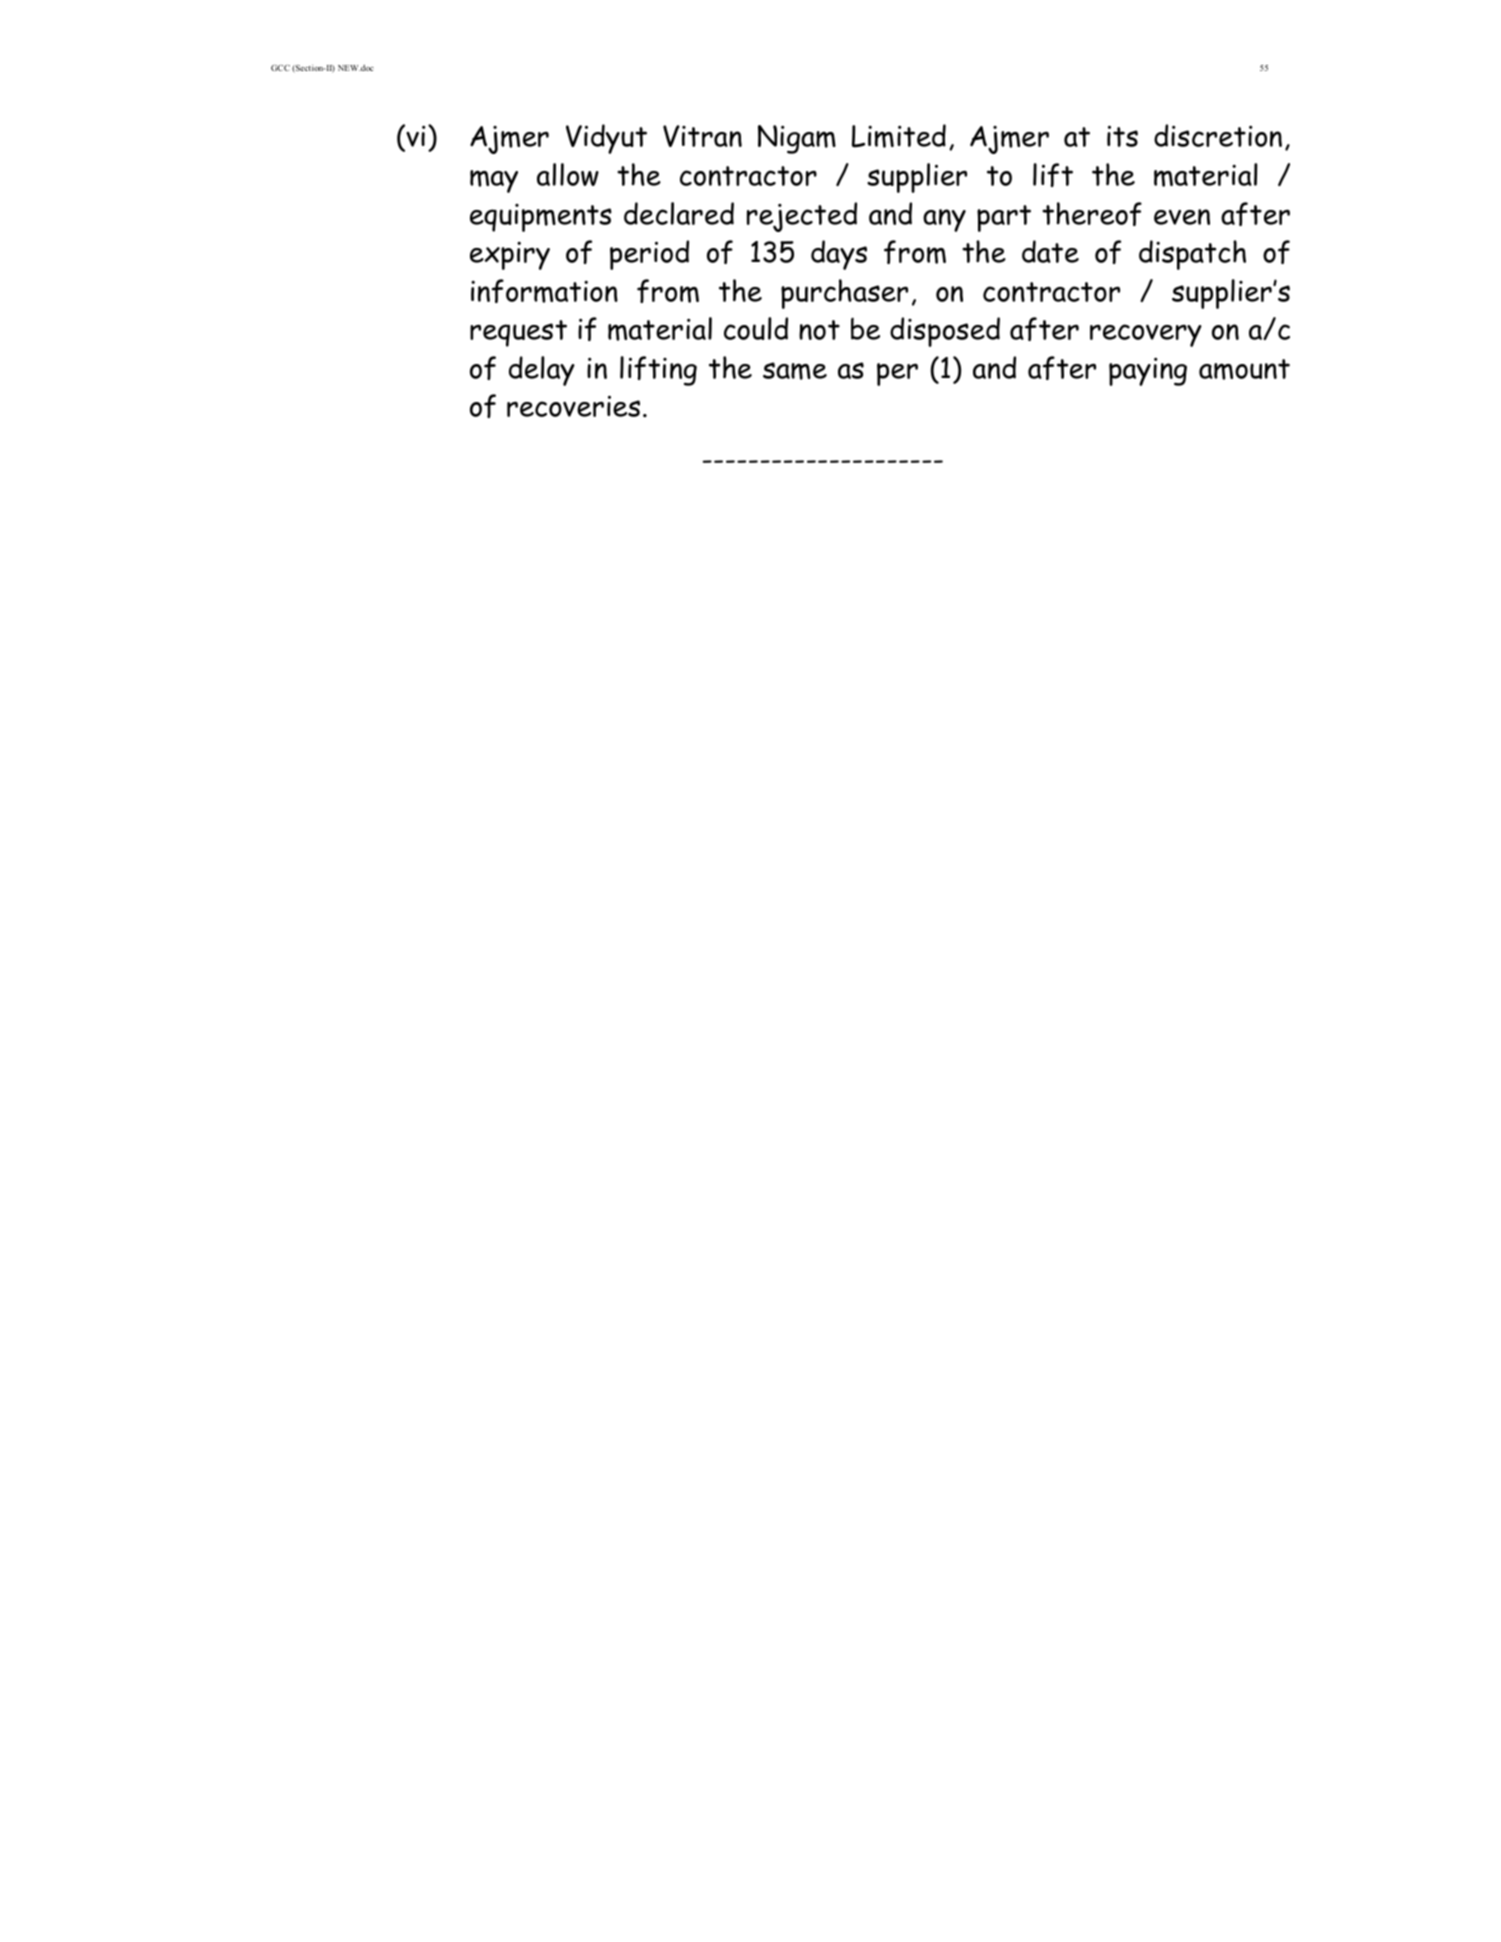 The image size is (1501, 1942). Describe the element at coordinates (797, 139) in the image. I see `Nigam` at that location.
